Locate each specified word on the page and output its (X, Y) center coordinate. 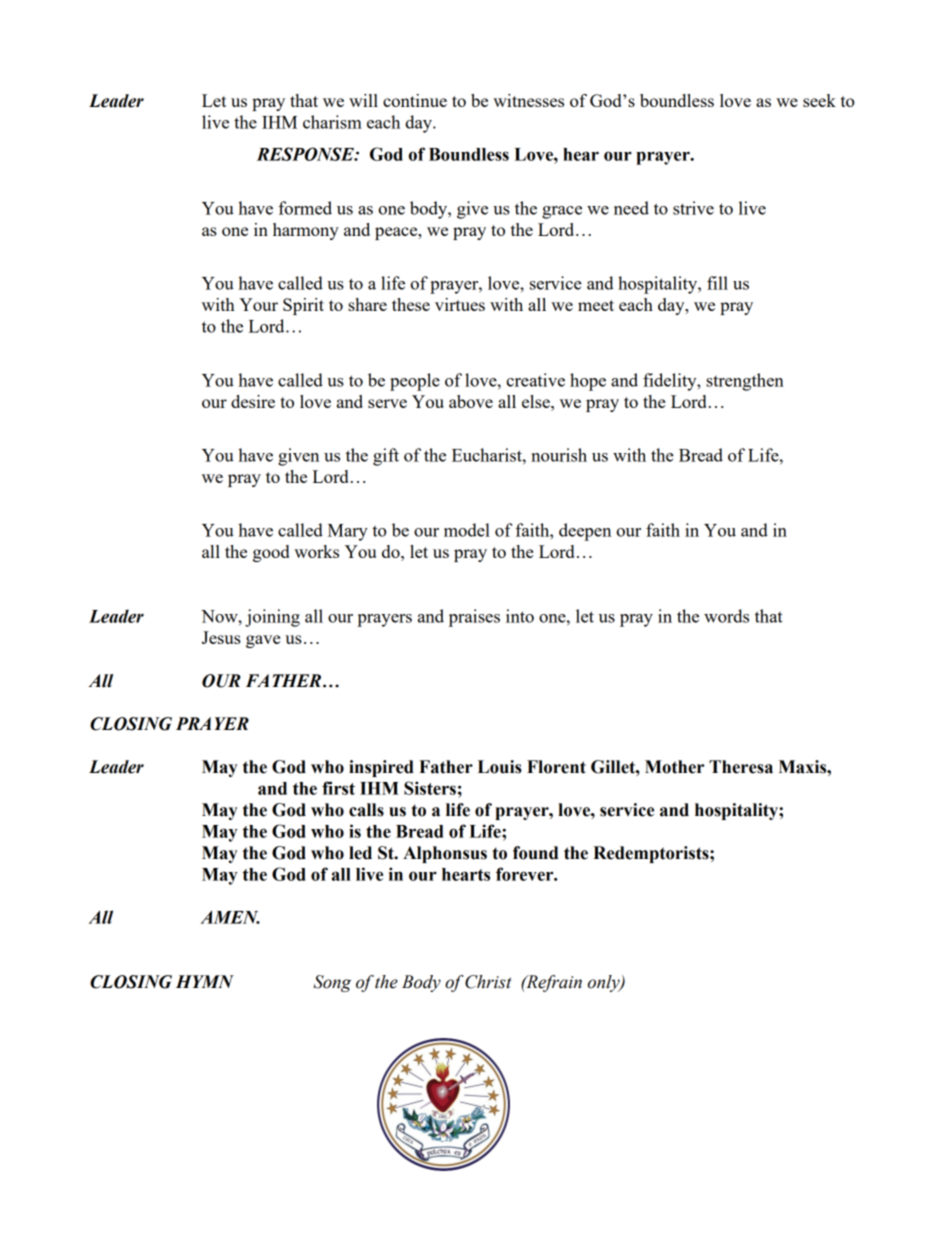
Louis (500, 767)
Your (258, 304)
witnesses (528, 100)
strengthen (745, 382)
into (520, 616)
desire (253, 401)
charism (332, 122)
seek (819, 100)
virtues (460, 304)
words (726, 616)
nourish (559, 455)
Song (332, 983)
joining (272, 618)
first (338, 788)
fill (717, 283)
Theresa (741, 767)
